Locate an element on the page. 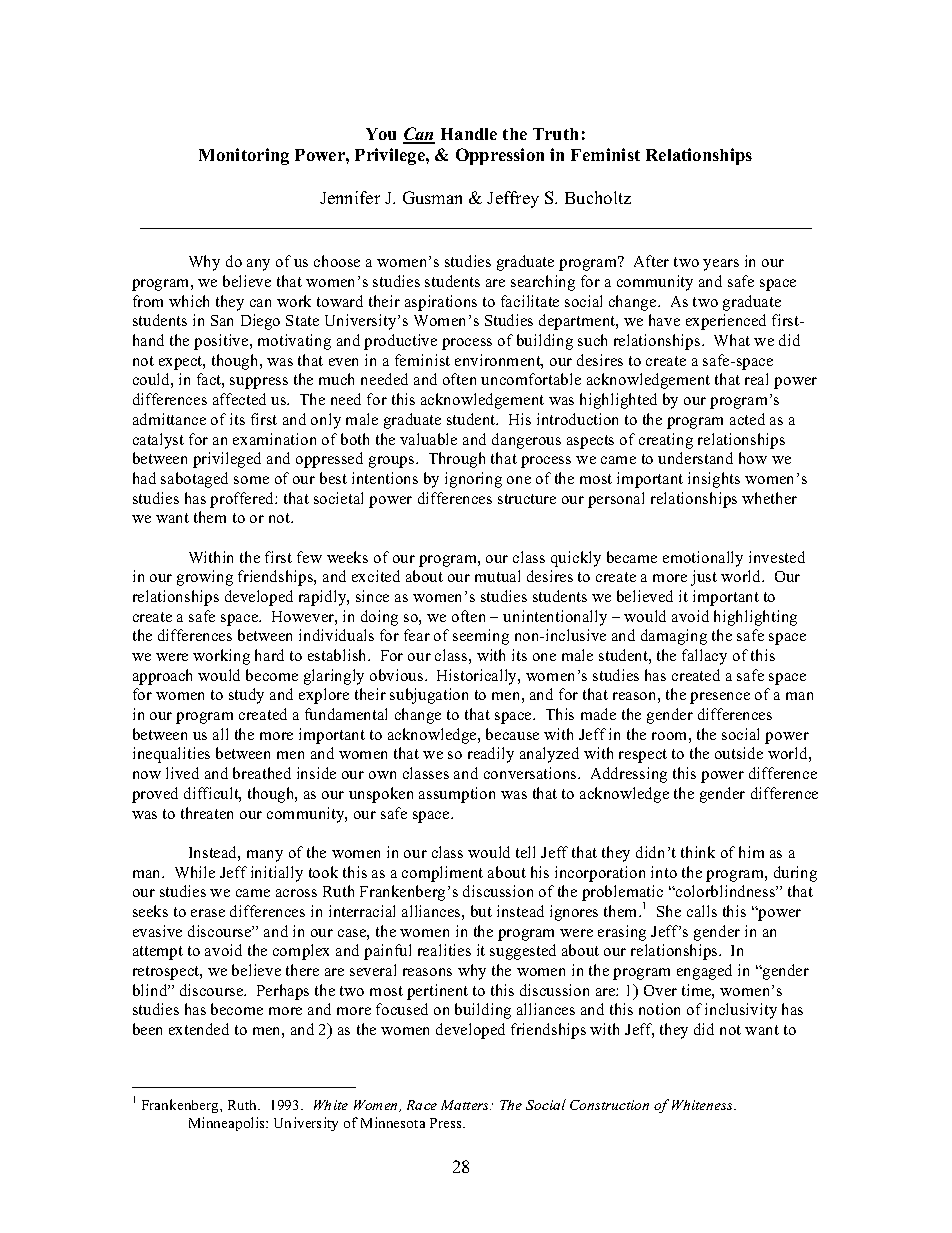  hard is located at coordinates (269, 655).
